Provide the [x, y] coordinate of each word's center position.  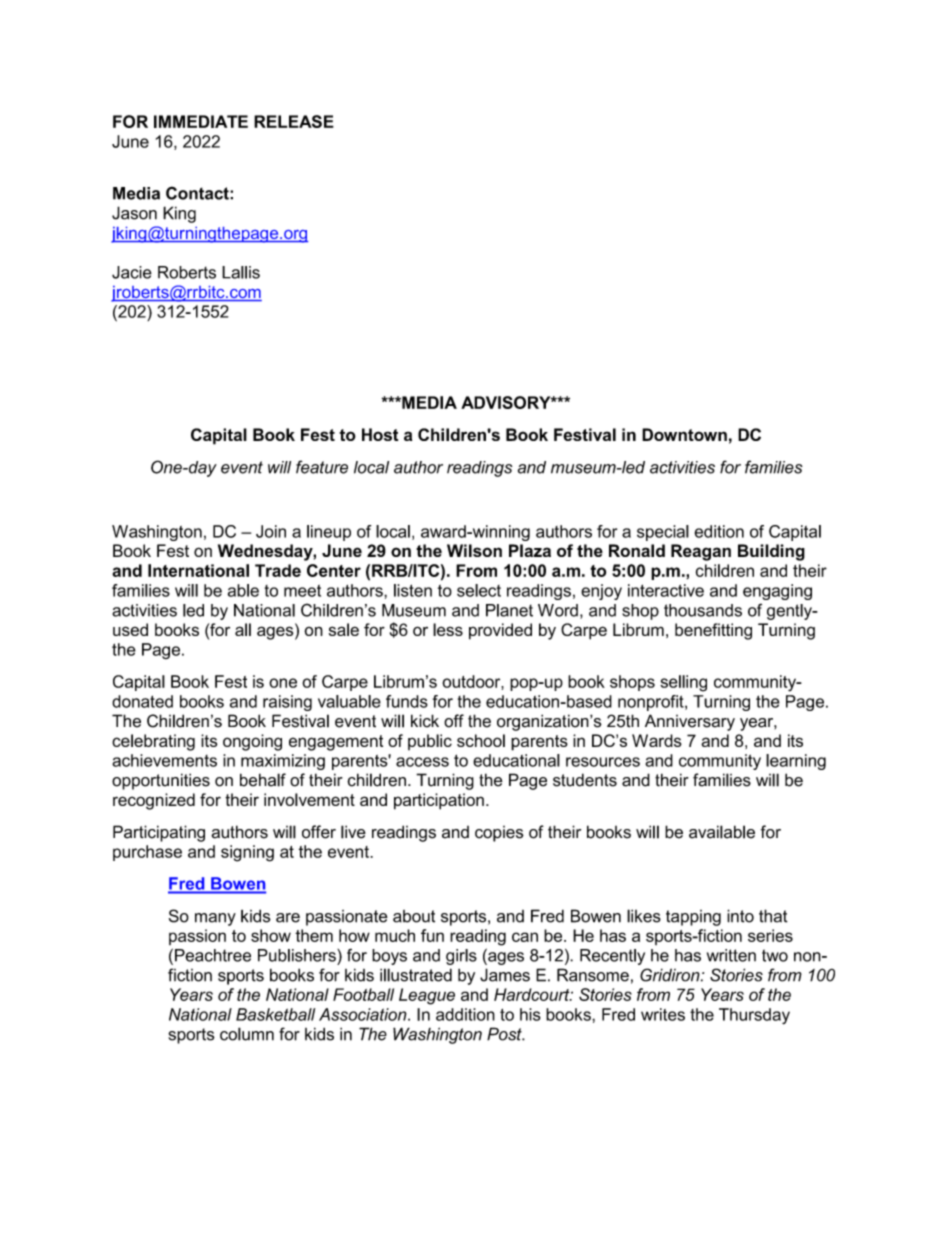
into [740, 916]
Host [380, 434]
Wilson [474, 550]
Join [271, 531]
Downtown [684, 434]
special [663, 533]
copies [499, 834]
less [448, 629]
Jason [134, 213]
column [247, 1034]
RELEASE [294, 121]
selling [683, 683]
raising [287, 703]
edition [719, 531]
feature [322, 467]
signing [247, 853]
